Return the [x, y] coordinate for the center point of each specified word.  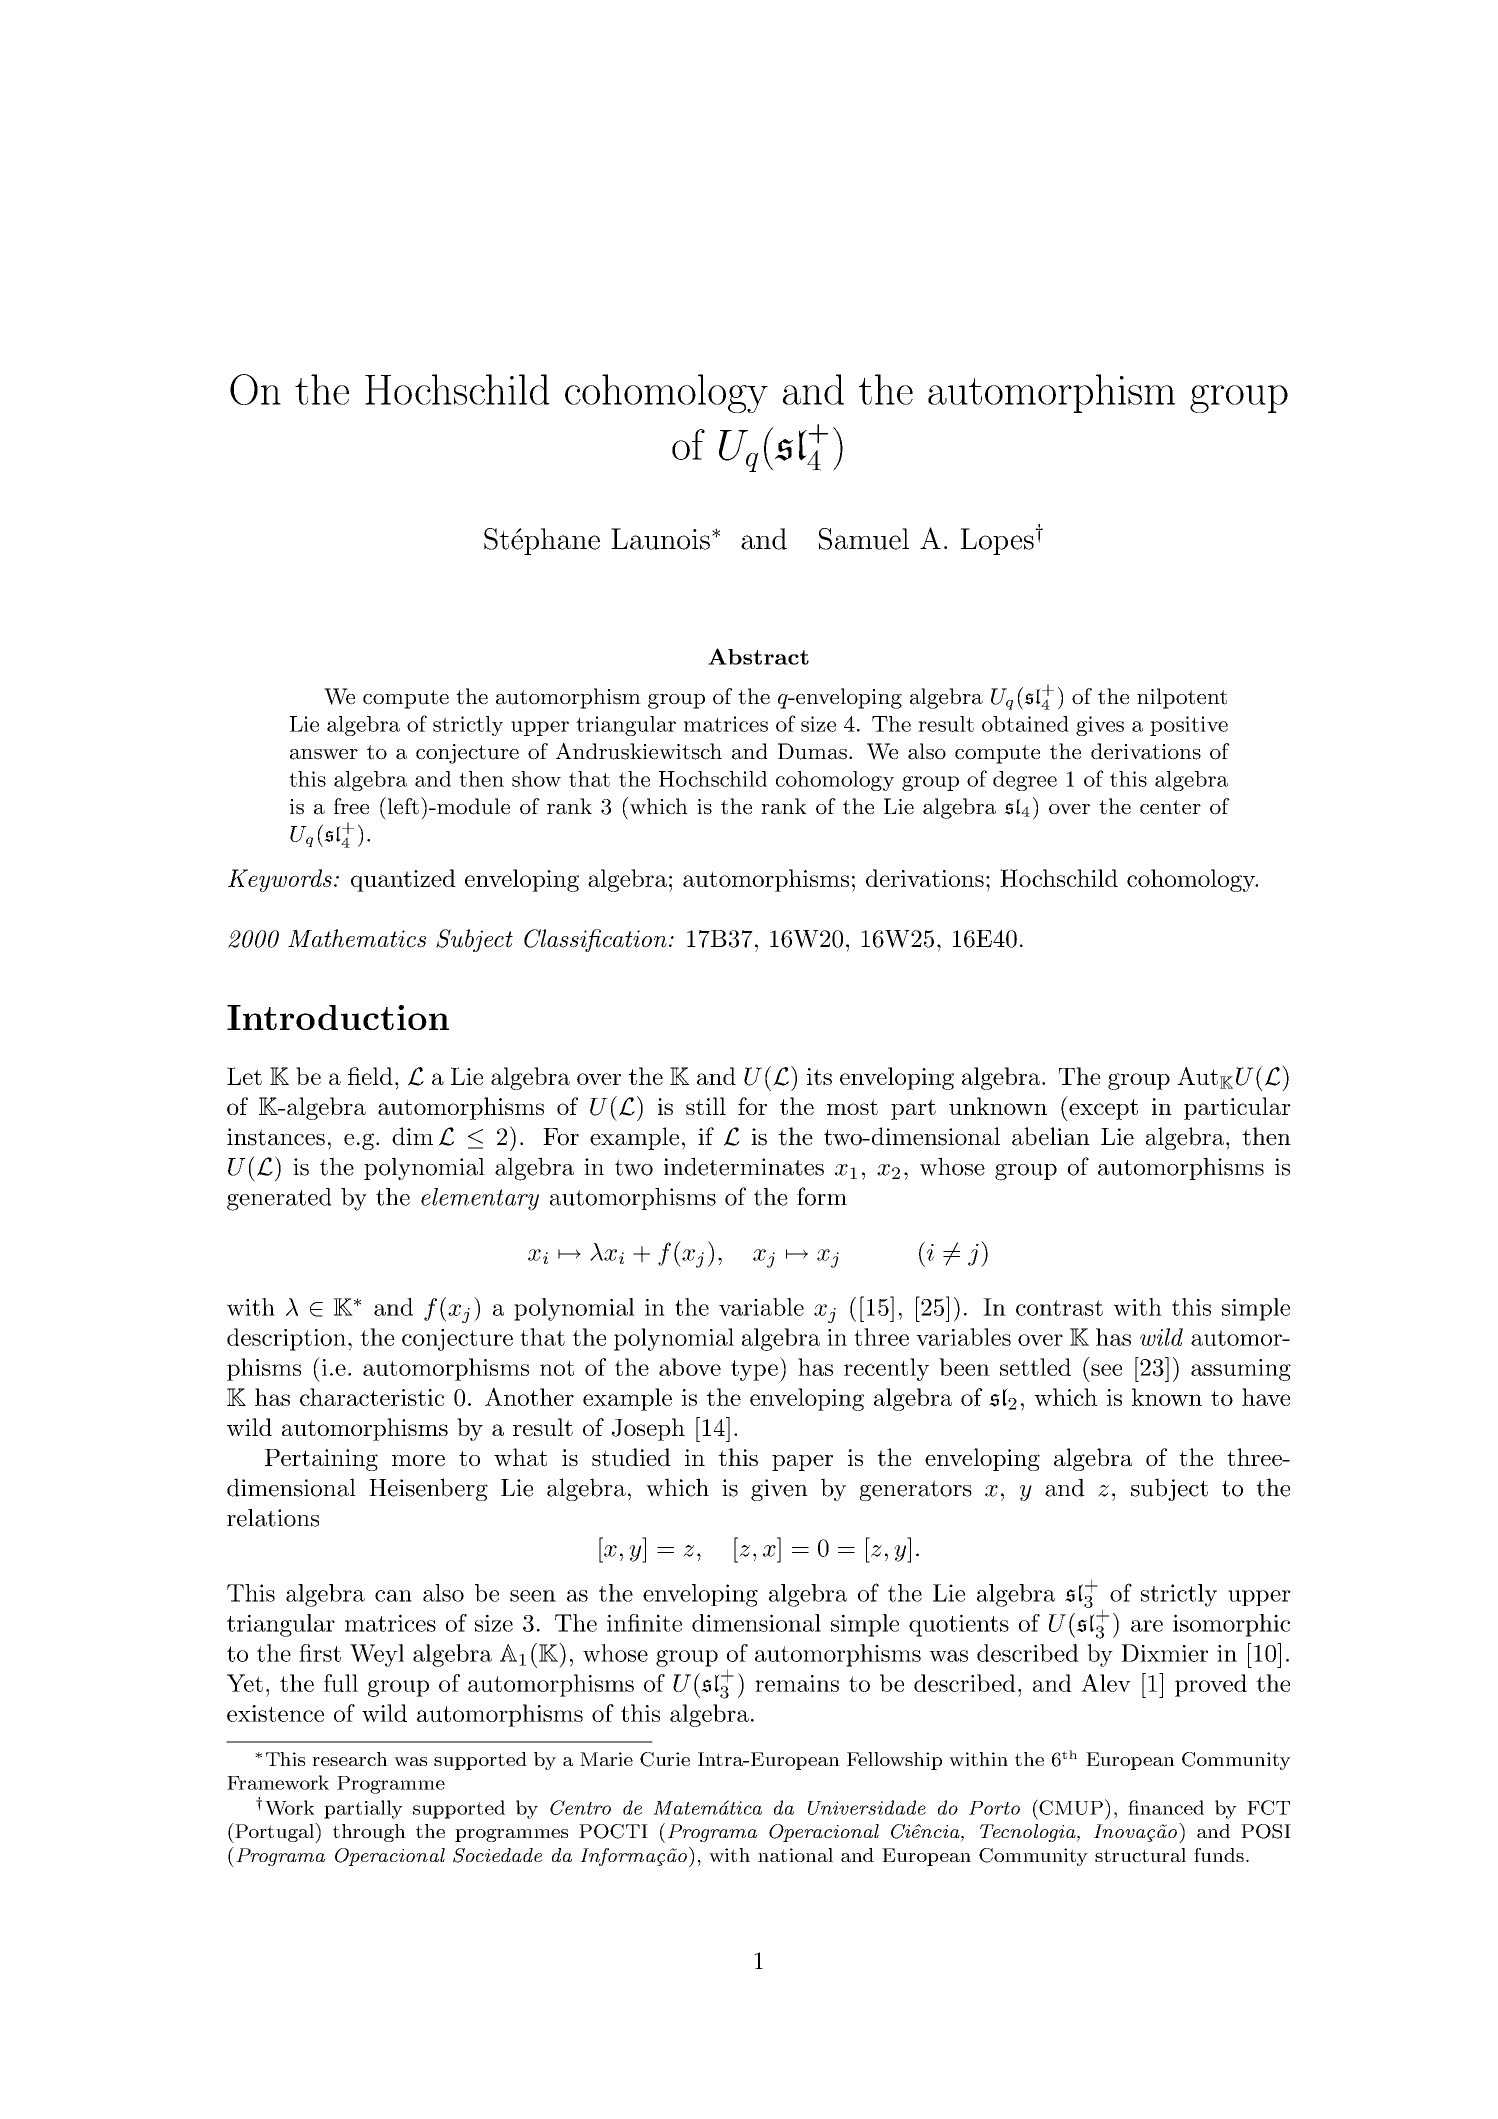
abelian [1051, 1136]
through [369, 1833]
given [779, 1490]
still [706, 1106]
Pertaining [321, 1460]
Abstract [758, 656]
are [1147, 1626]
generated [279, 1199]
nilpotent [1182, 698]
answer [324, 754]
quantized [403, 880]
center [1170, 807]
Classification [595, 940]
